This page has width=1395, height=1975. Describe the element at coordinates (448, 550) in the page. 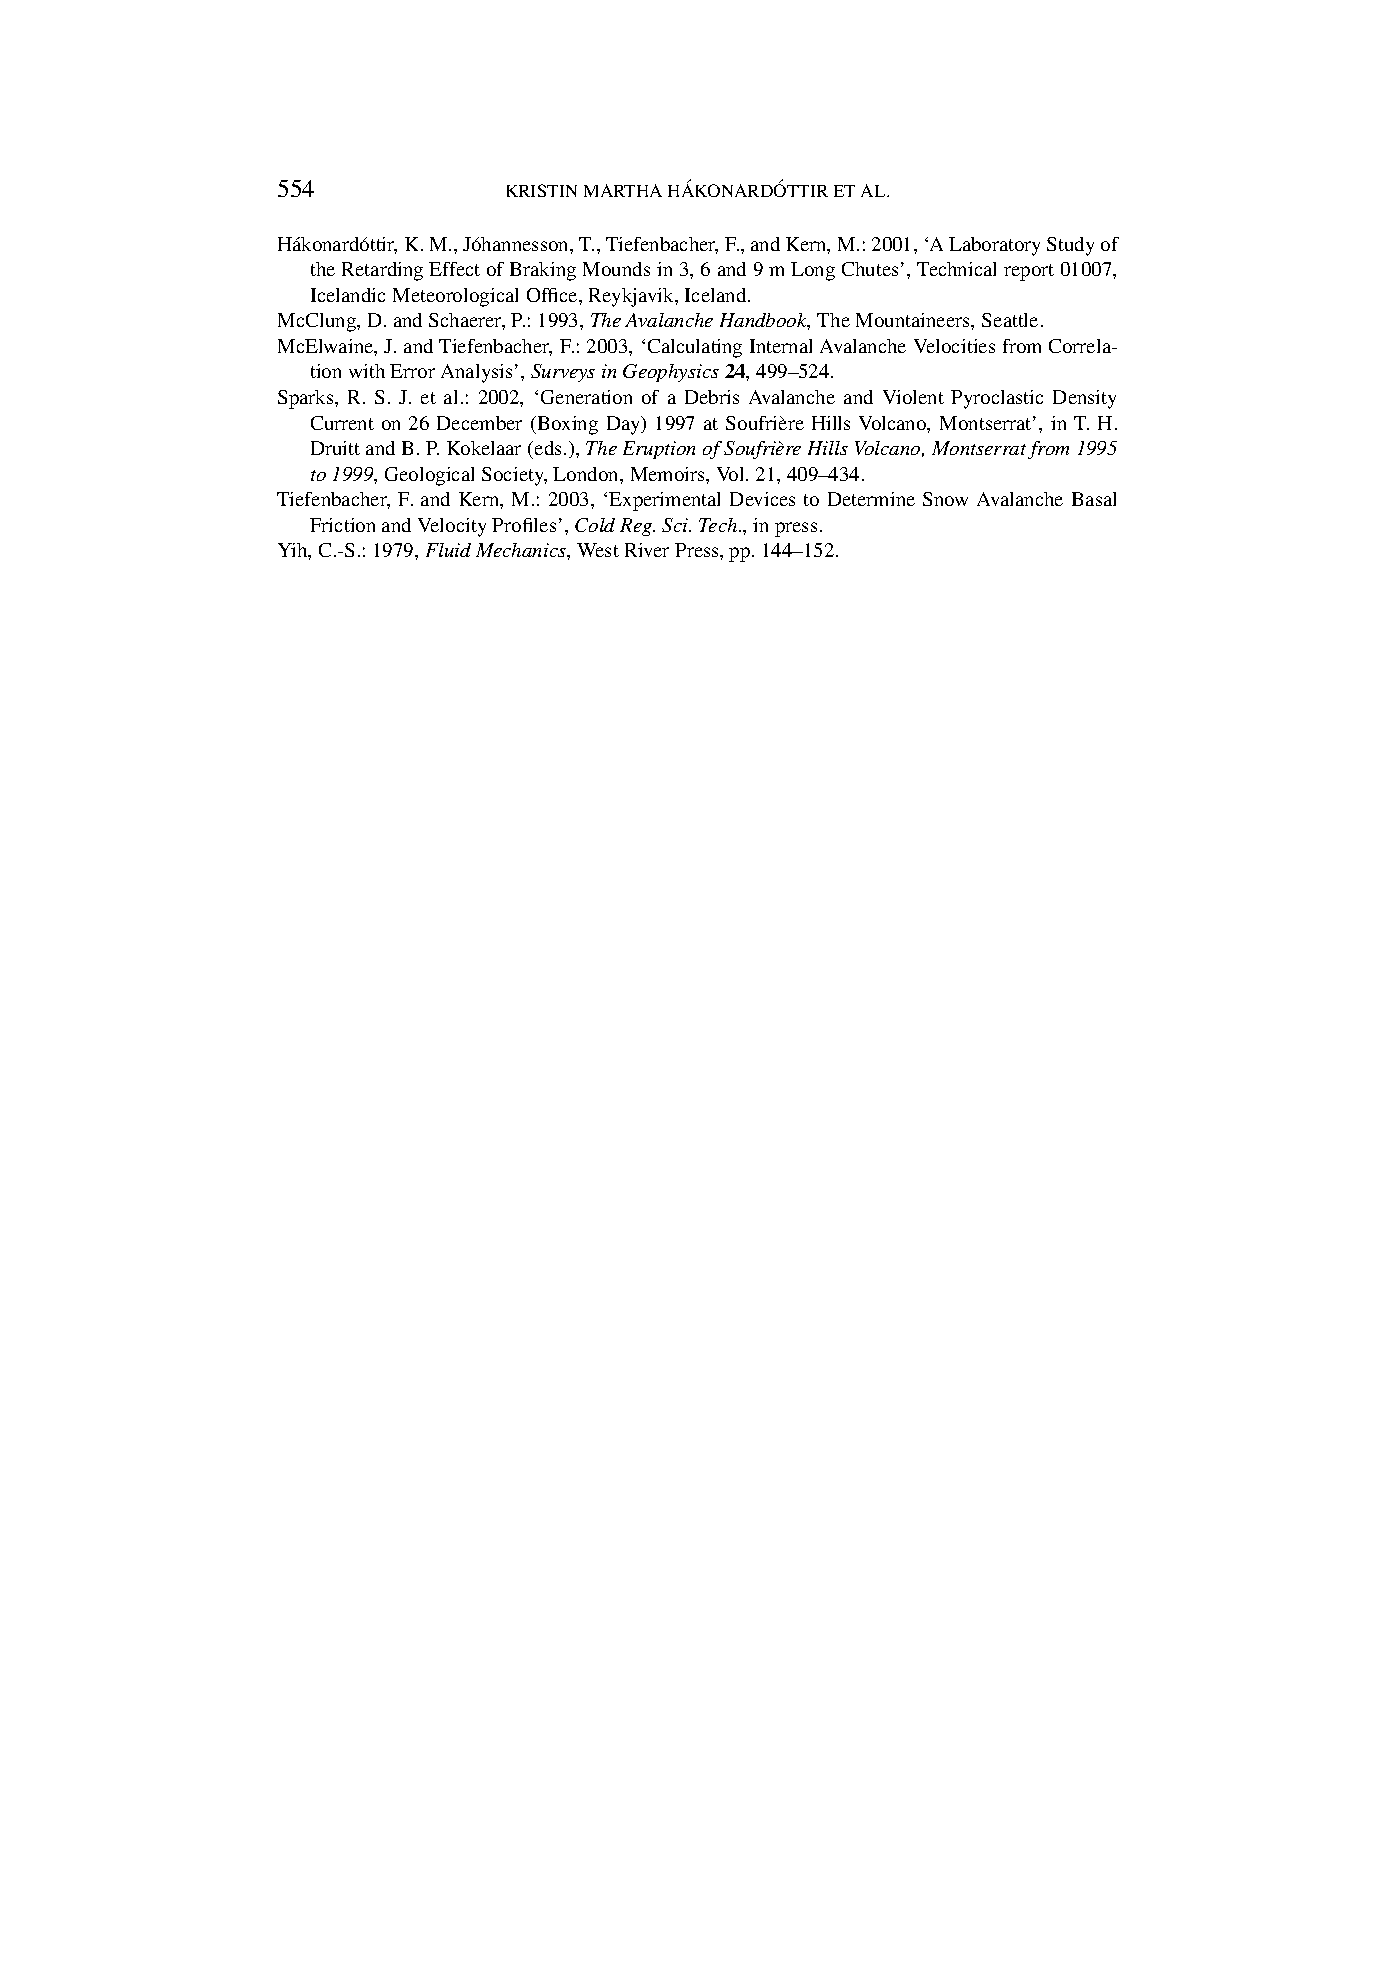

I see `Fluid` at that location.
